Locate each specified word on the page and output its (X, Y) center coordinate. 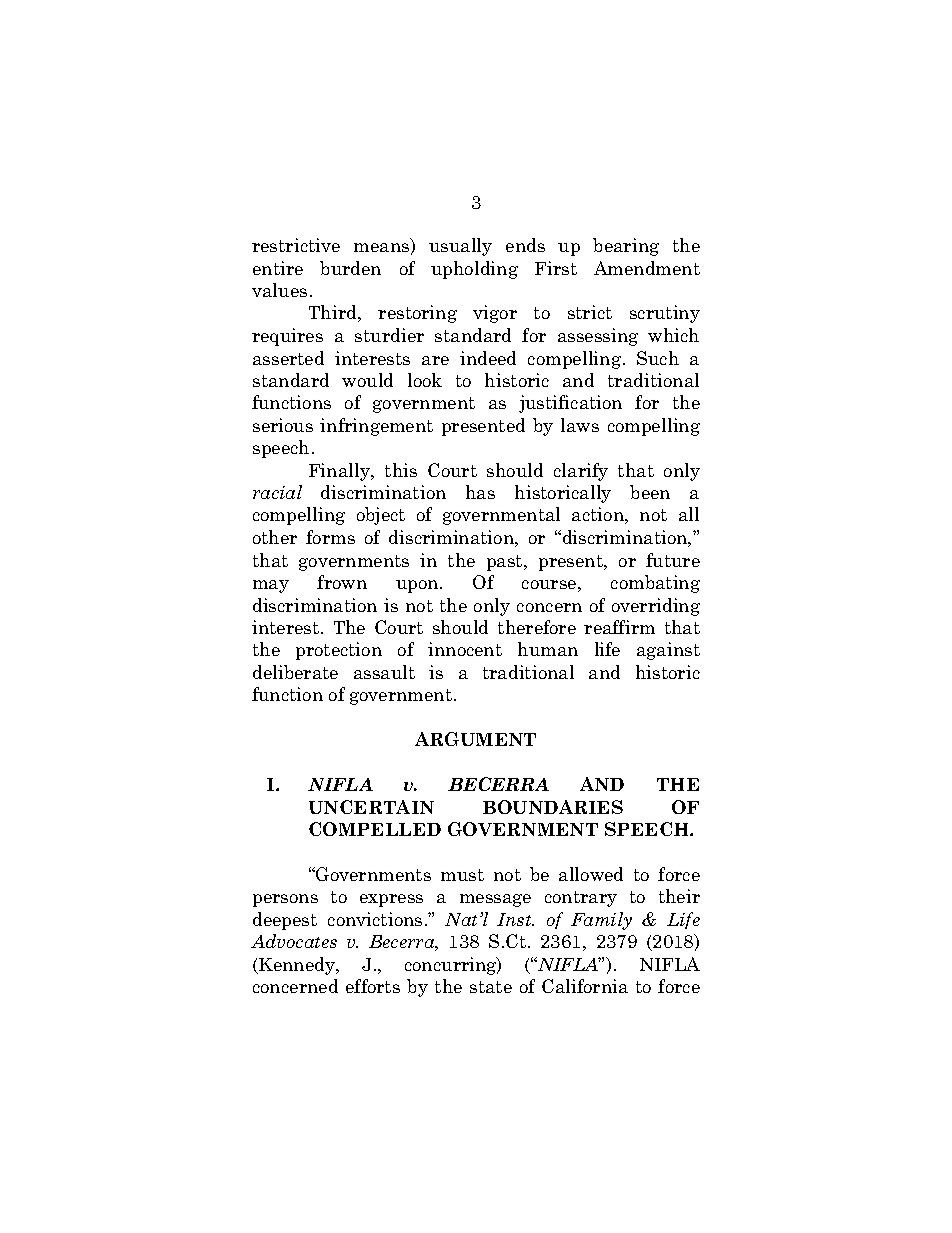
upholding (474, 270)
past (506, 563)
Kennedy (297, 966)
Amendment (647, 268)
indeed (488, 358)
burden (350, 268)
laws (580, 425)
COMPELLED (375, 829)
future (673, 560)
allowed (591, 874)
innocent (465, 649)
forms (330, 537)
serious (283, 425)
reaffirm (619, 627)
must (462, 875)
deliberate (295, 672)
